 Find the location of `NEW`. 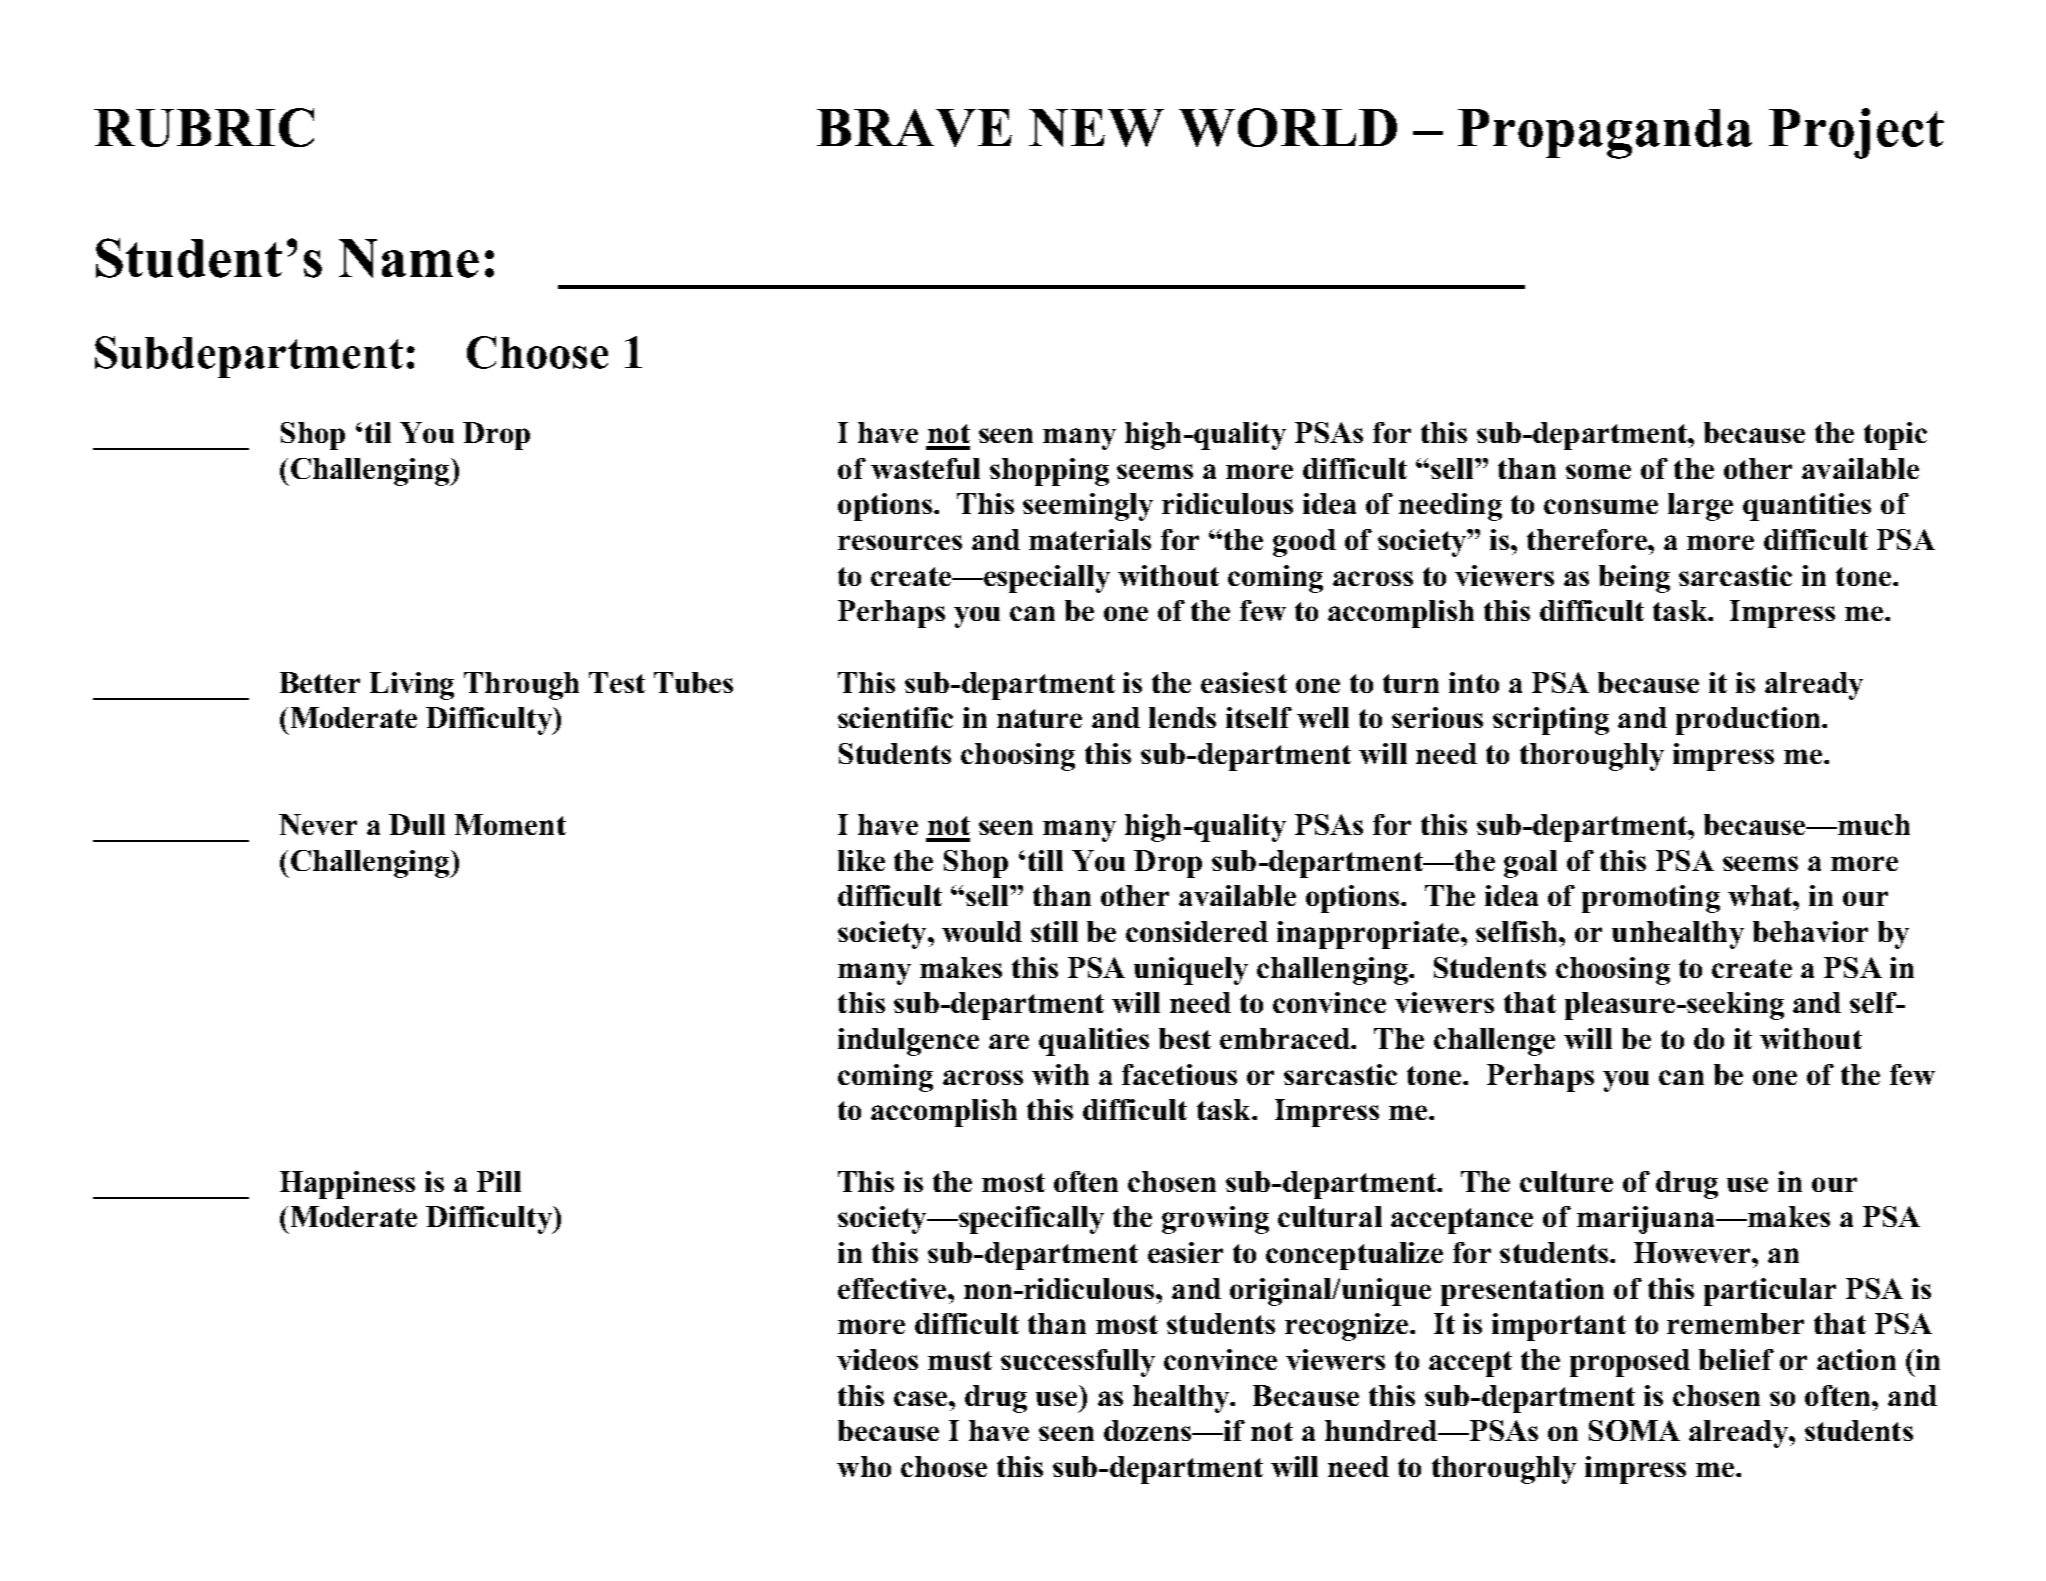

NEW is located at coordinates (1096, 128).
